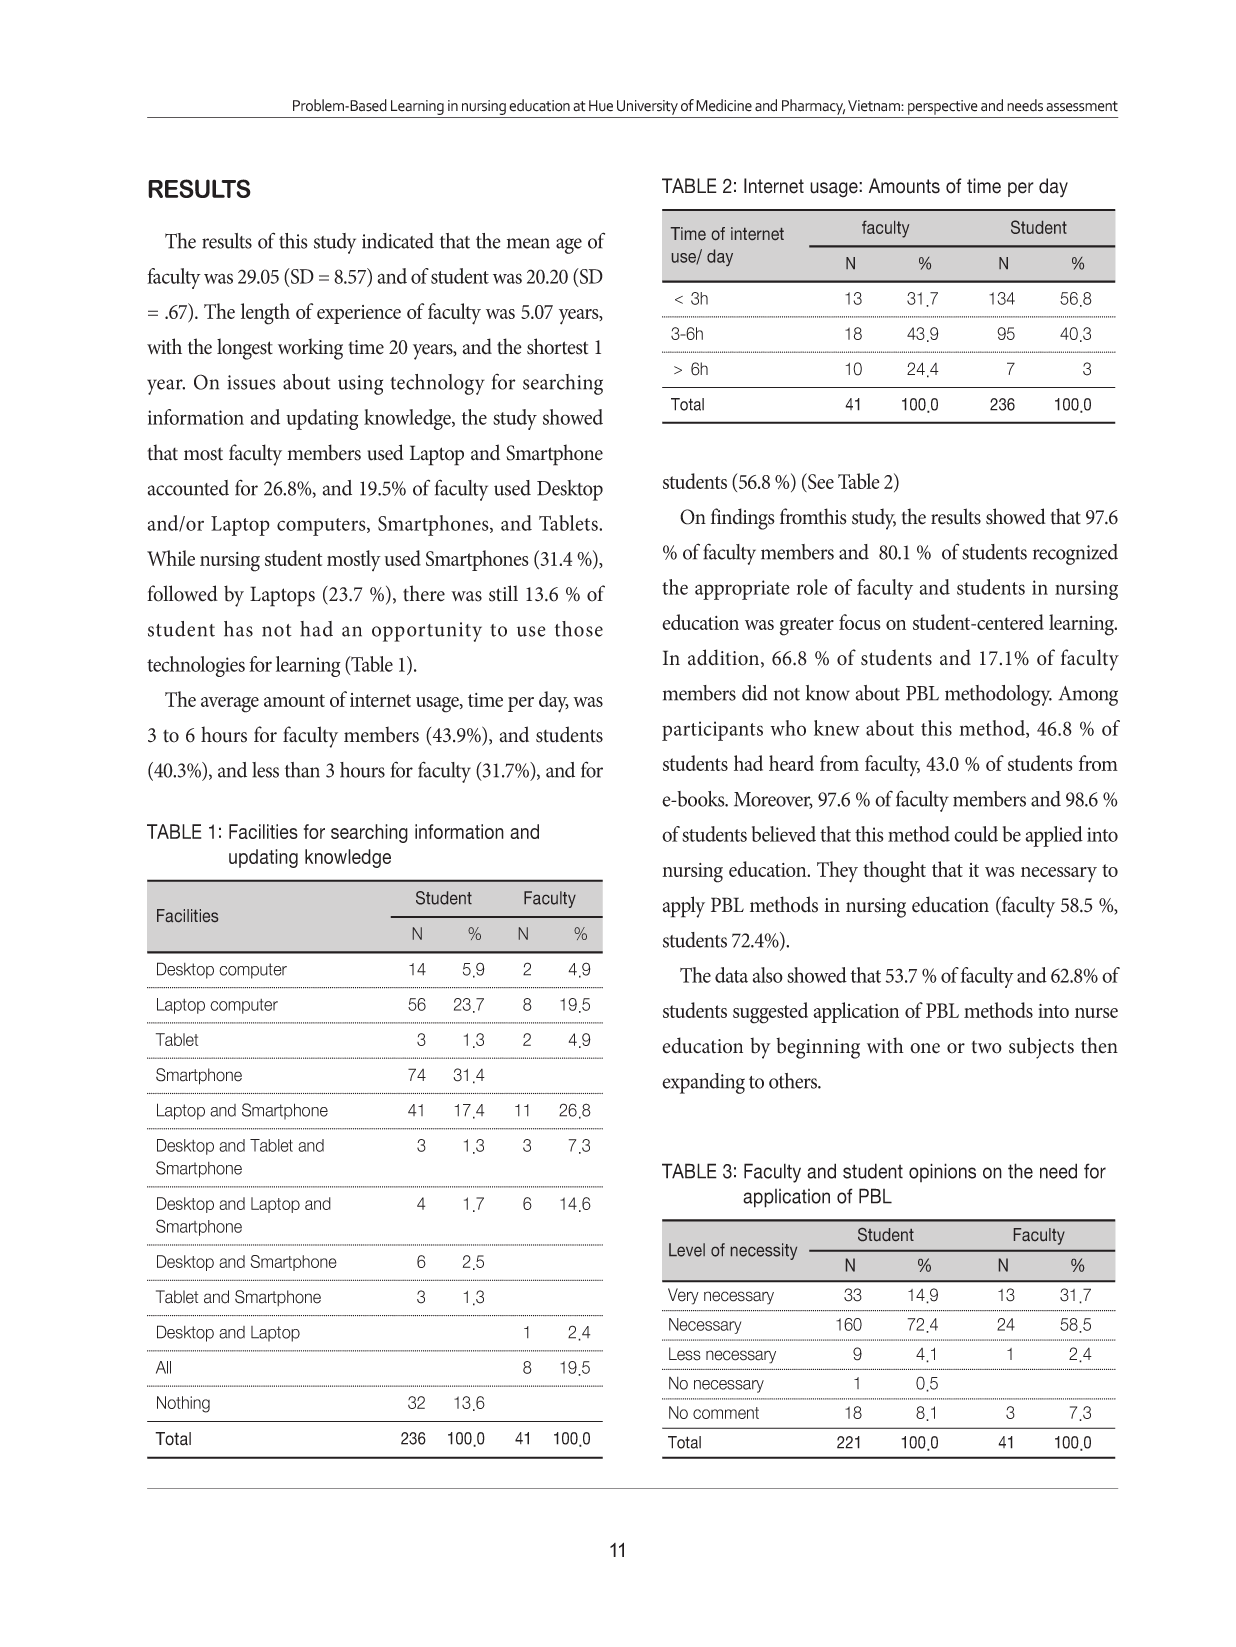  I want to click on comment, so click(726, 1413).
